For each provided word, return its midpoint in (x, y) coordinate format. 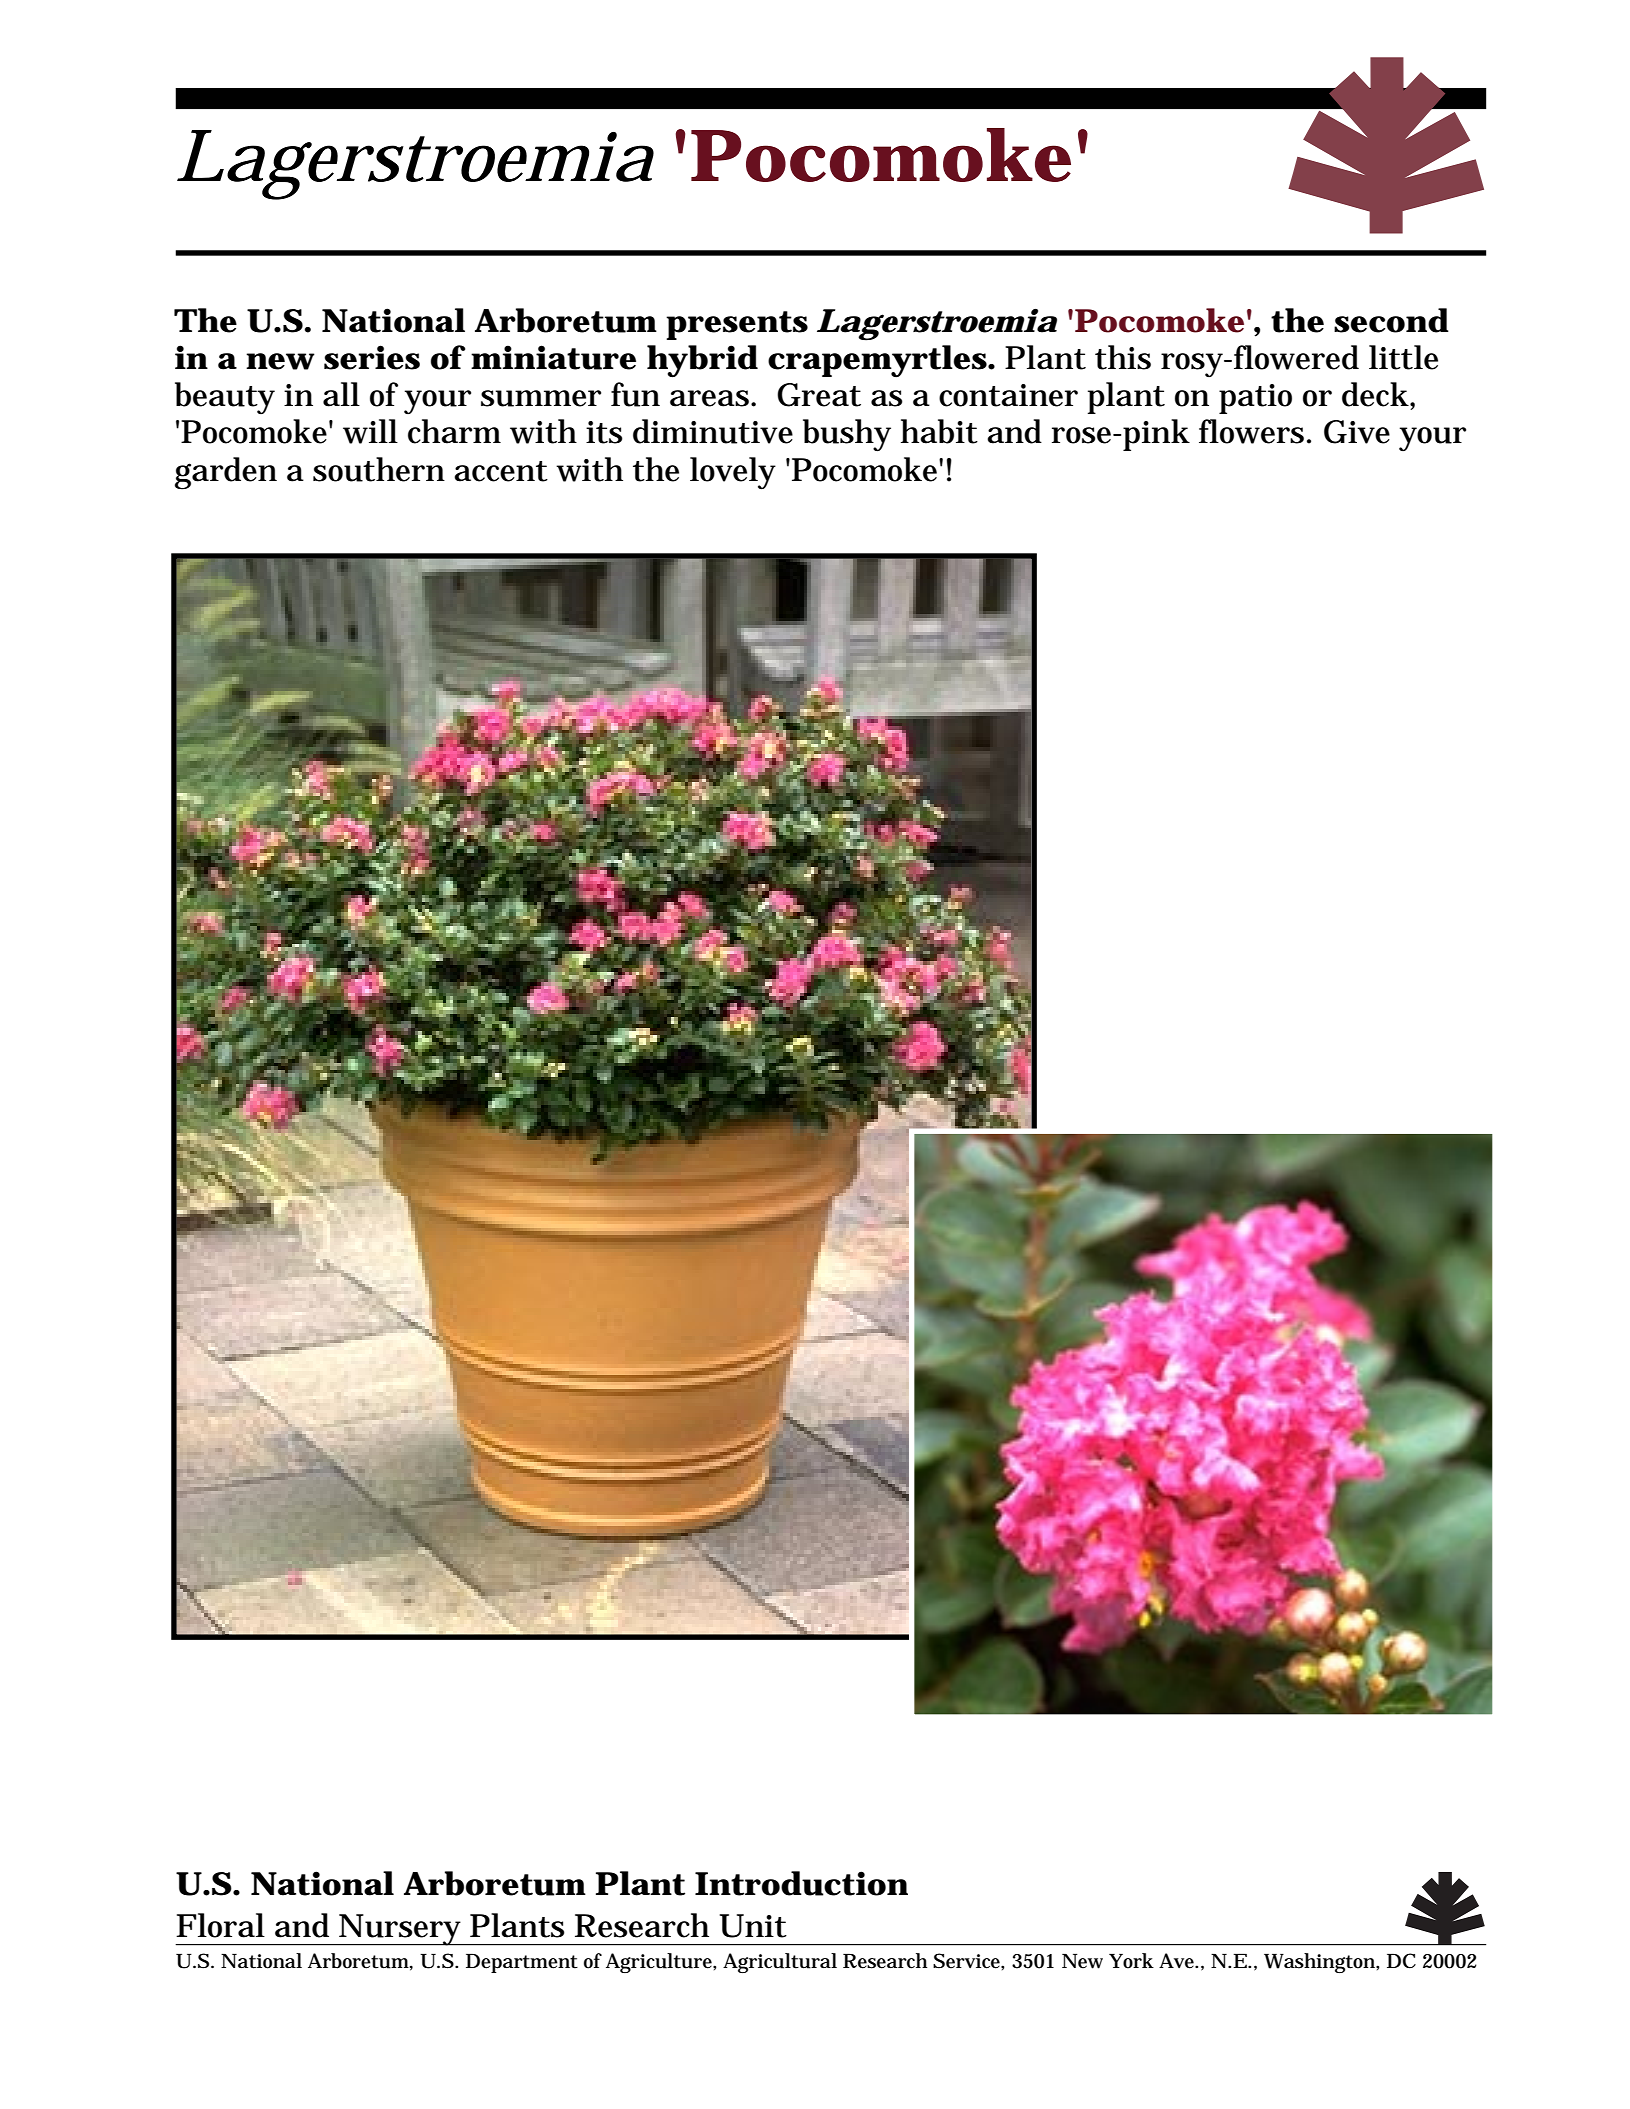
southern (379, 469)
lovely (733, 473)
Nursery (400, 1930)
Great (819, 395)
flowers (1253, 431)
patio (1255, 399)
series (372, 357)
